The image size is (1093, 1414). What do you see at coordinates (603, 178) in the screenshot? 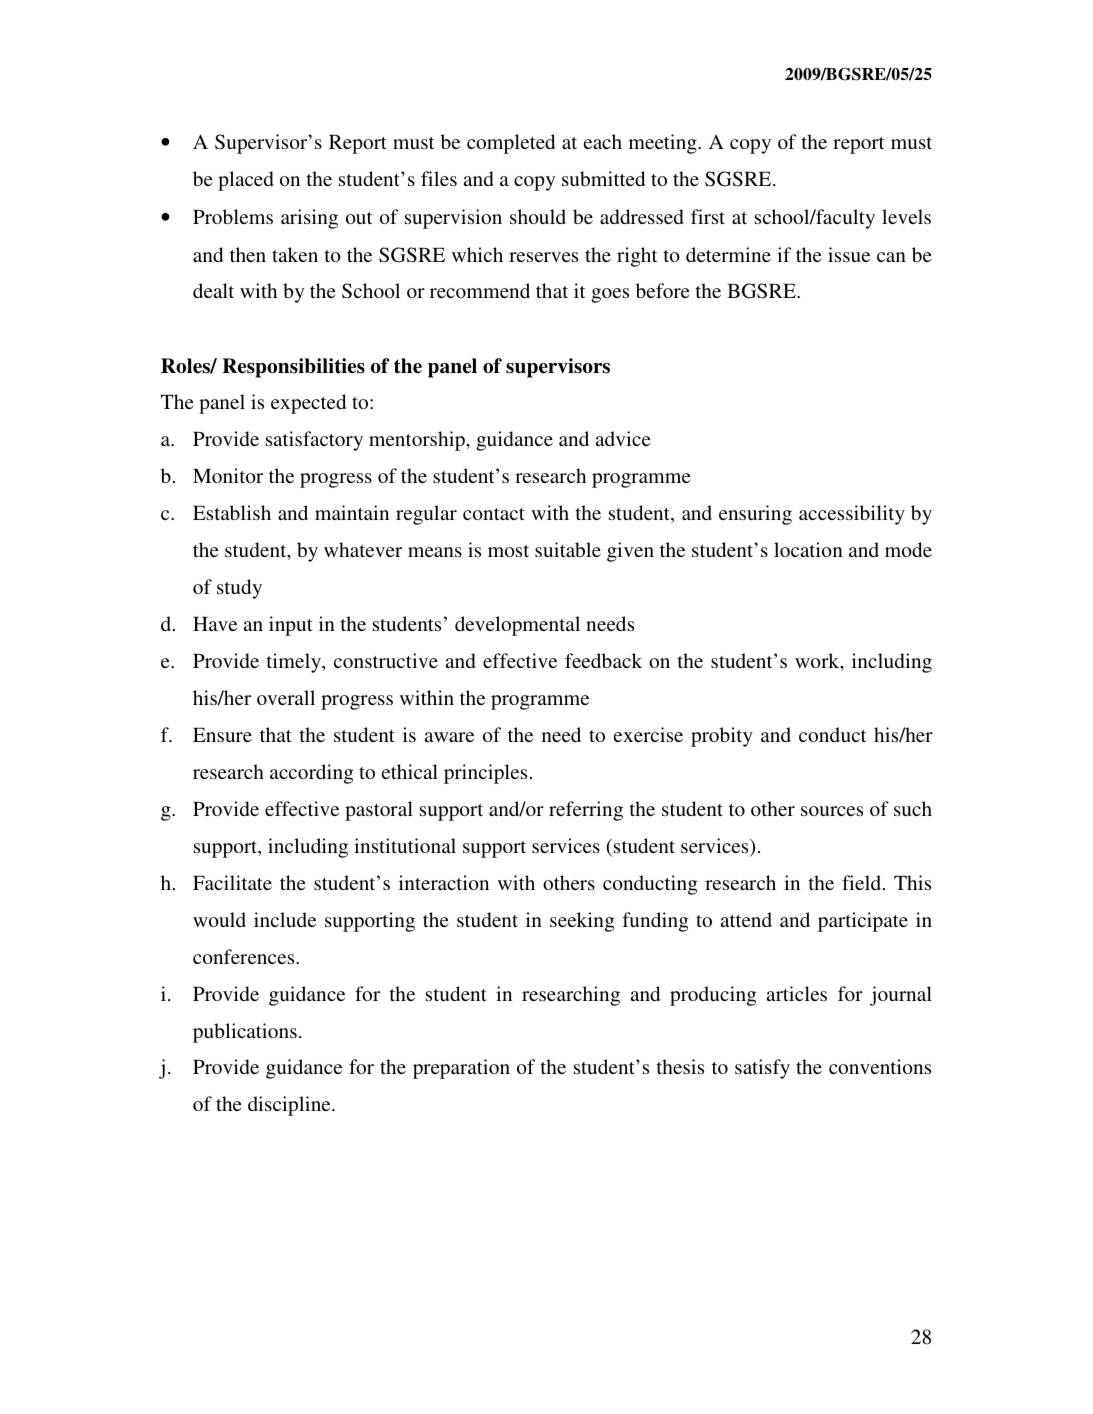
I see `submitted` at bounding box center [603, 178].
